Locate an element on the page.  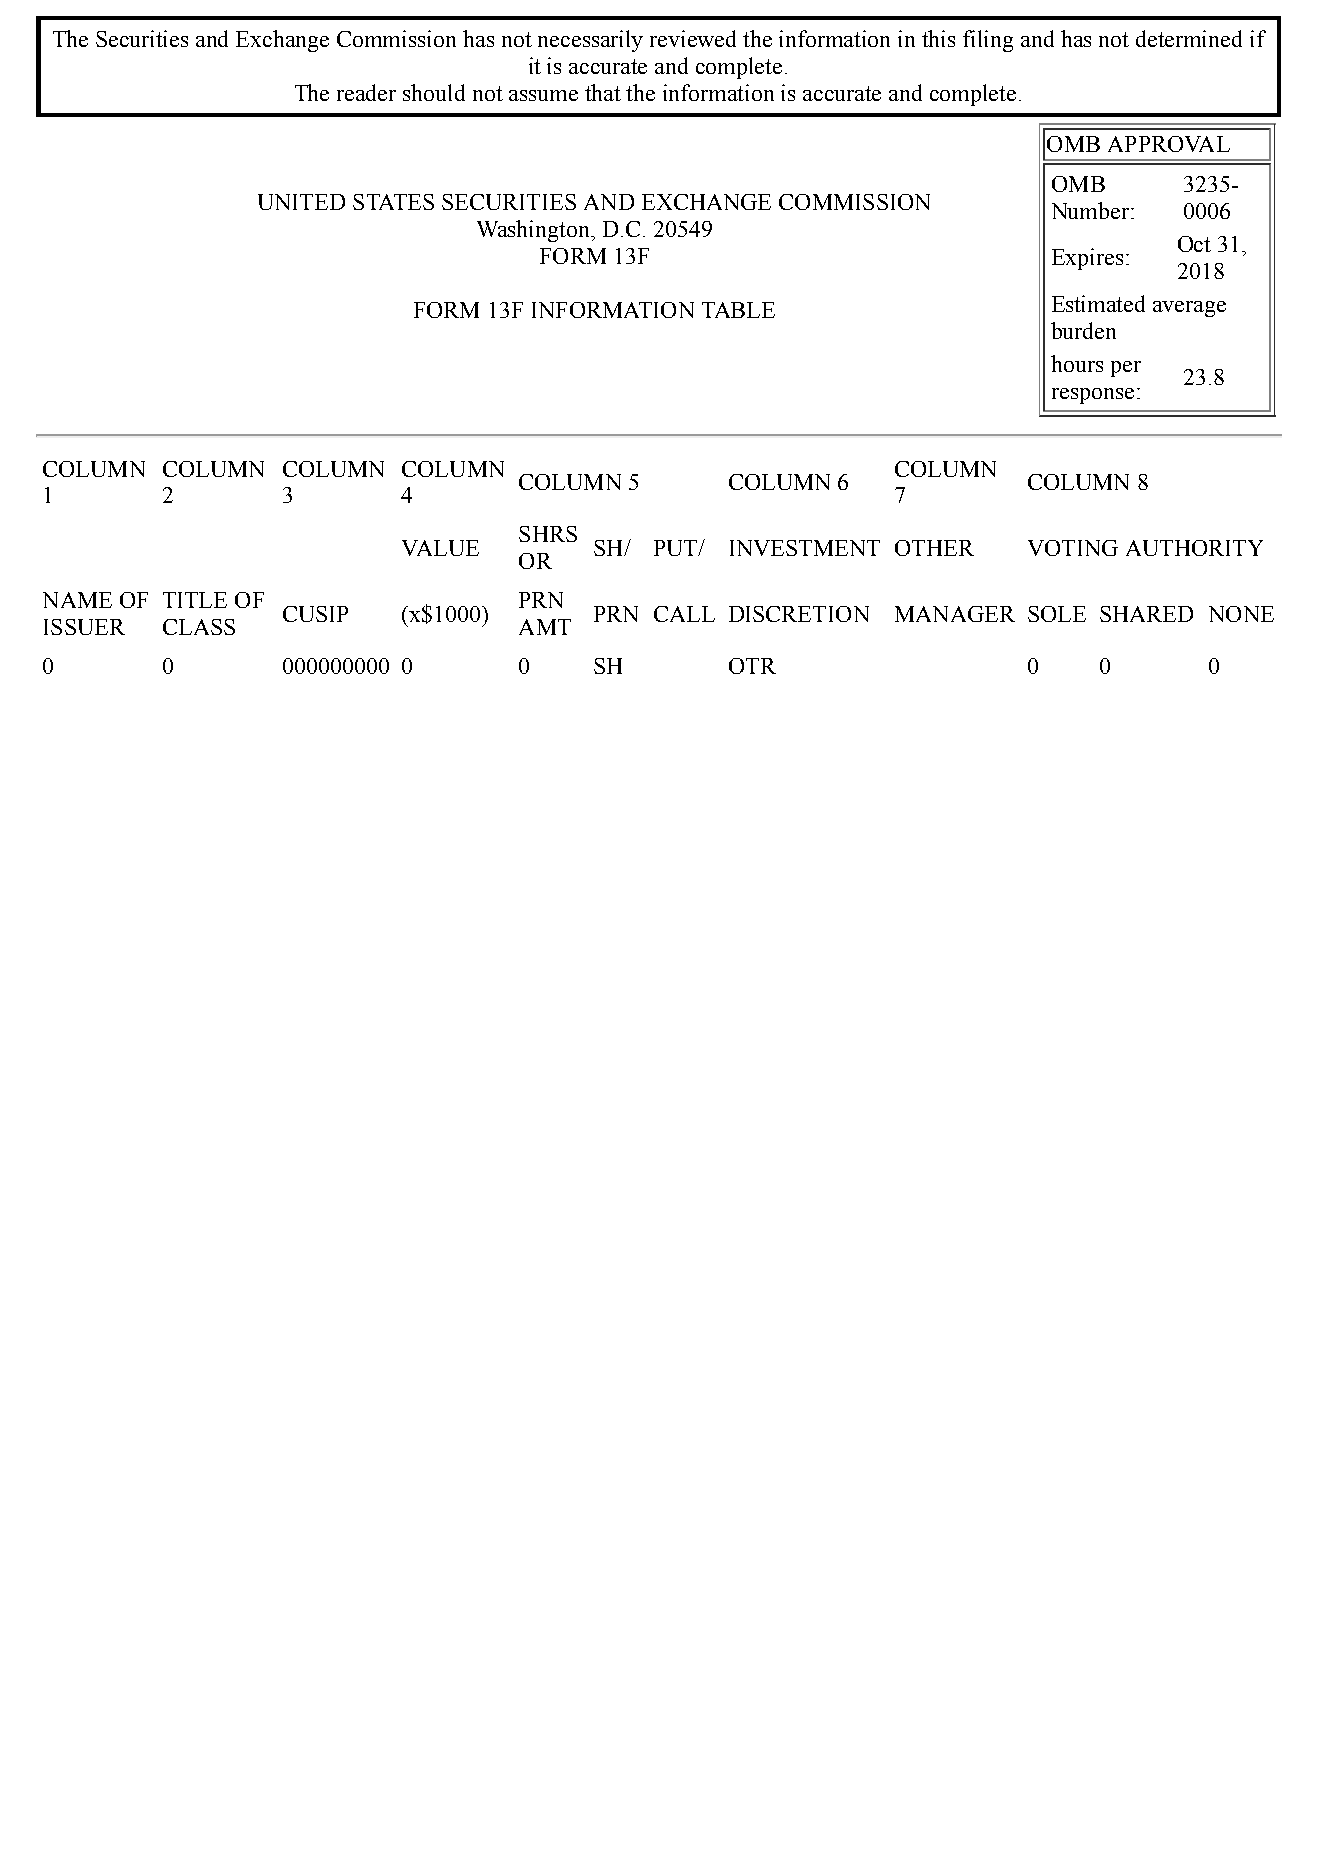
reviewed is located at coordinates (693, 38).
